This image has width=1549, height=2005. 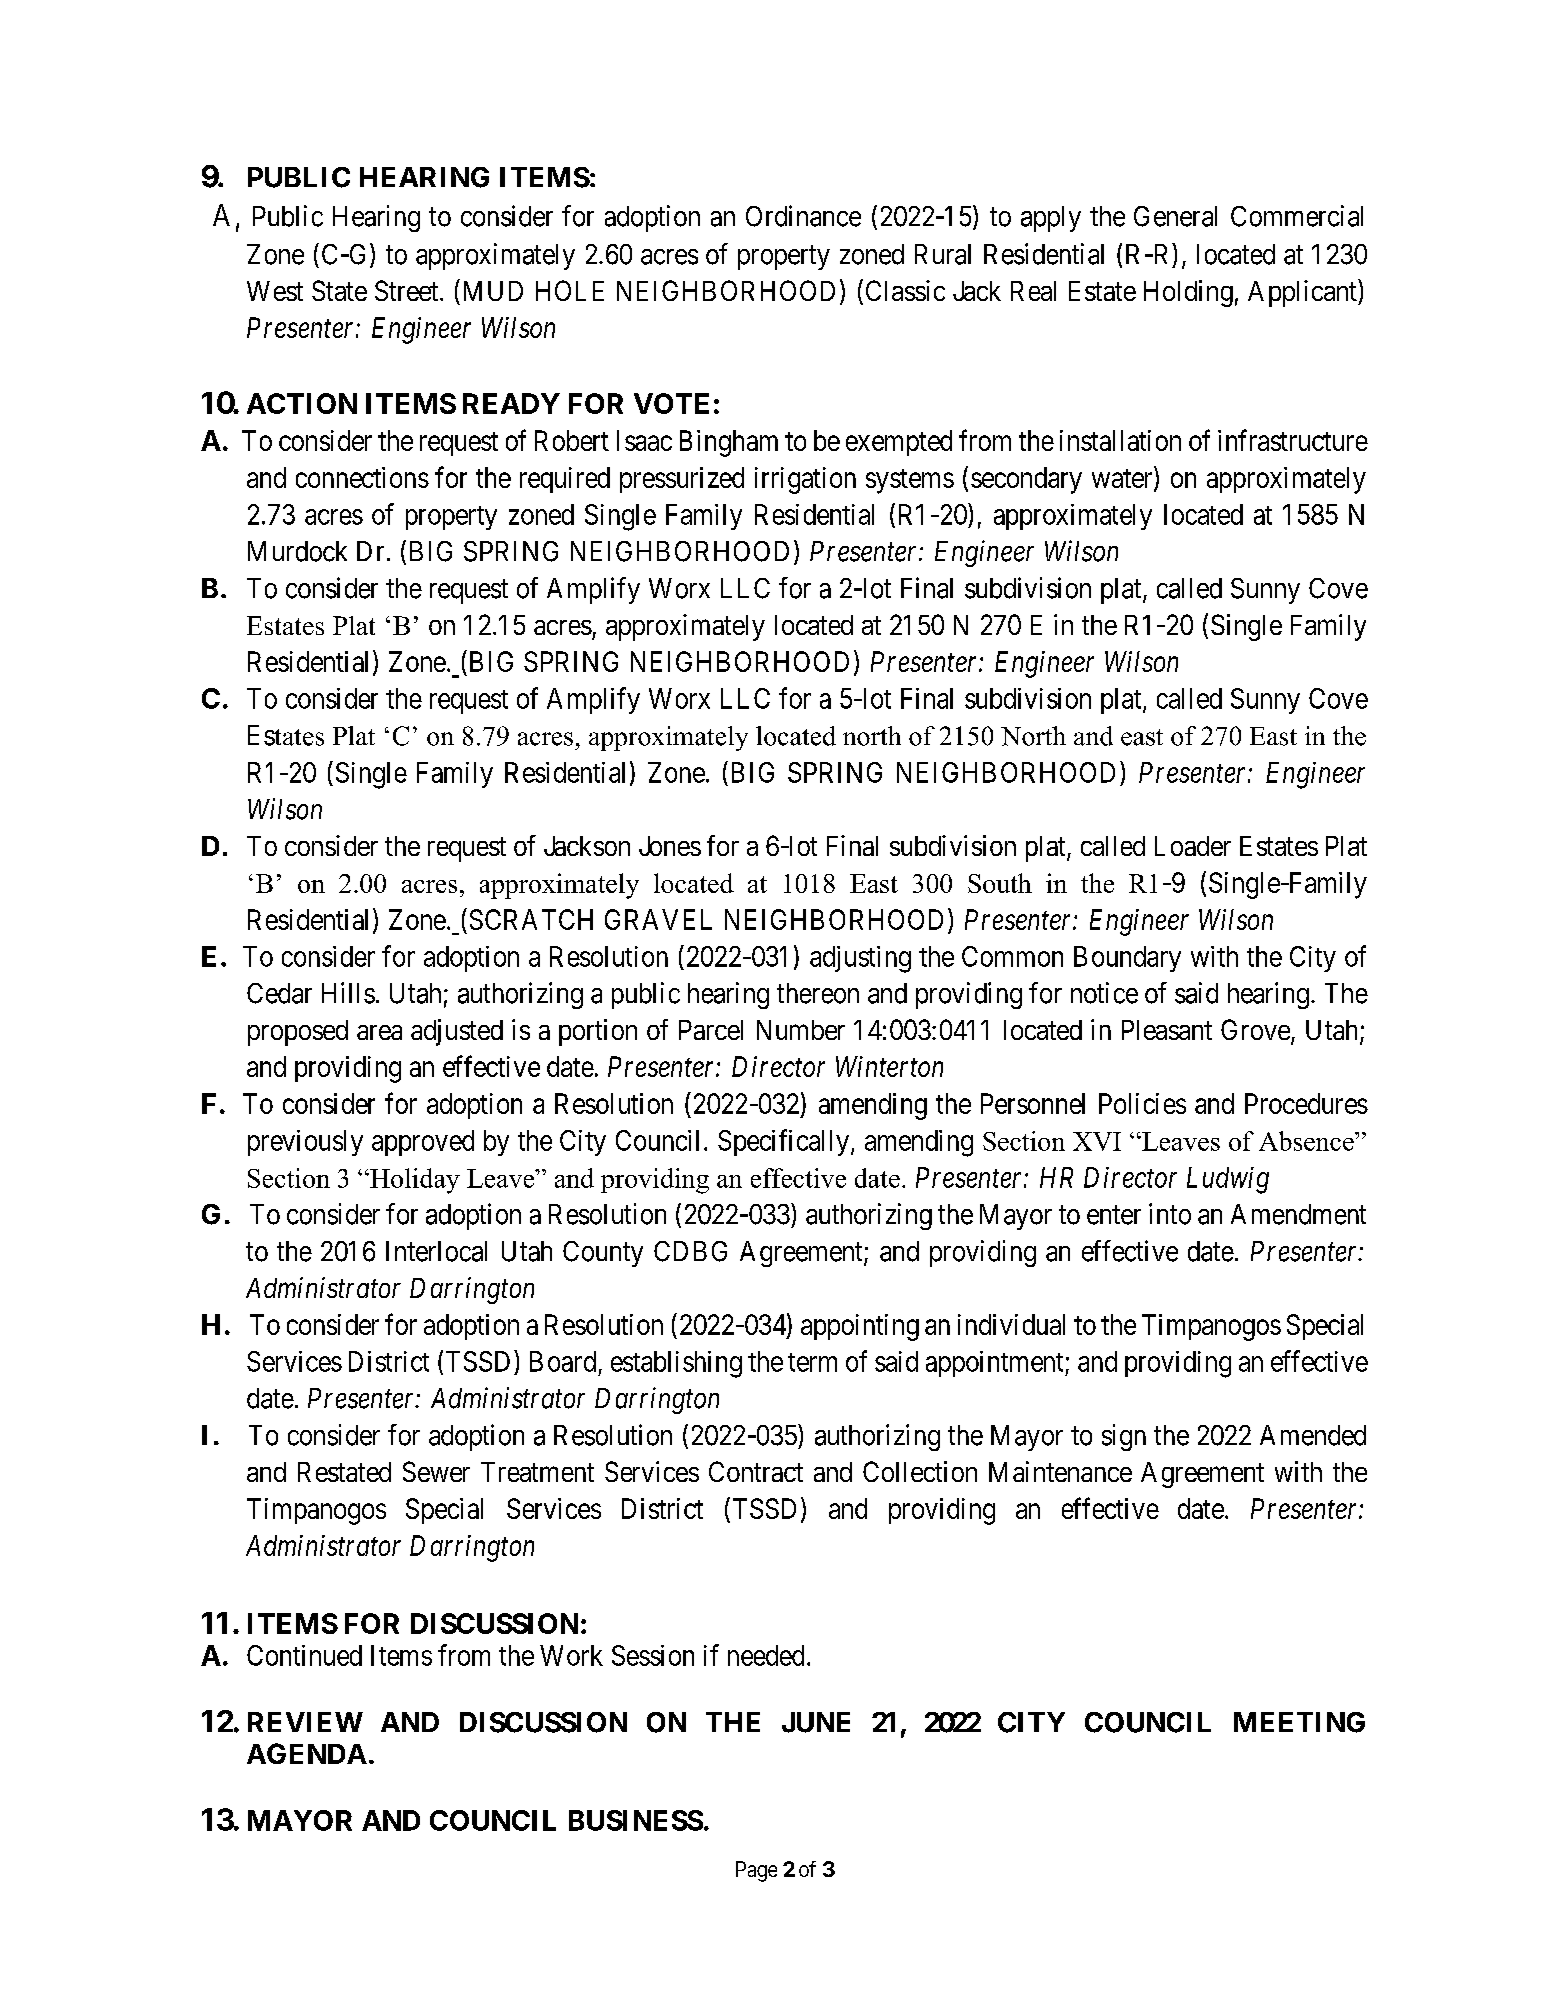 I want to click on Sewer, so click(x=436, y=1471).
